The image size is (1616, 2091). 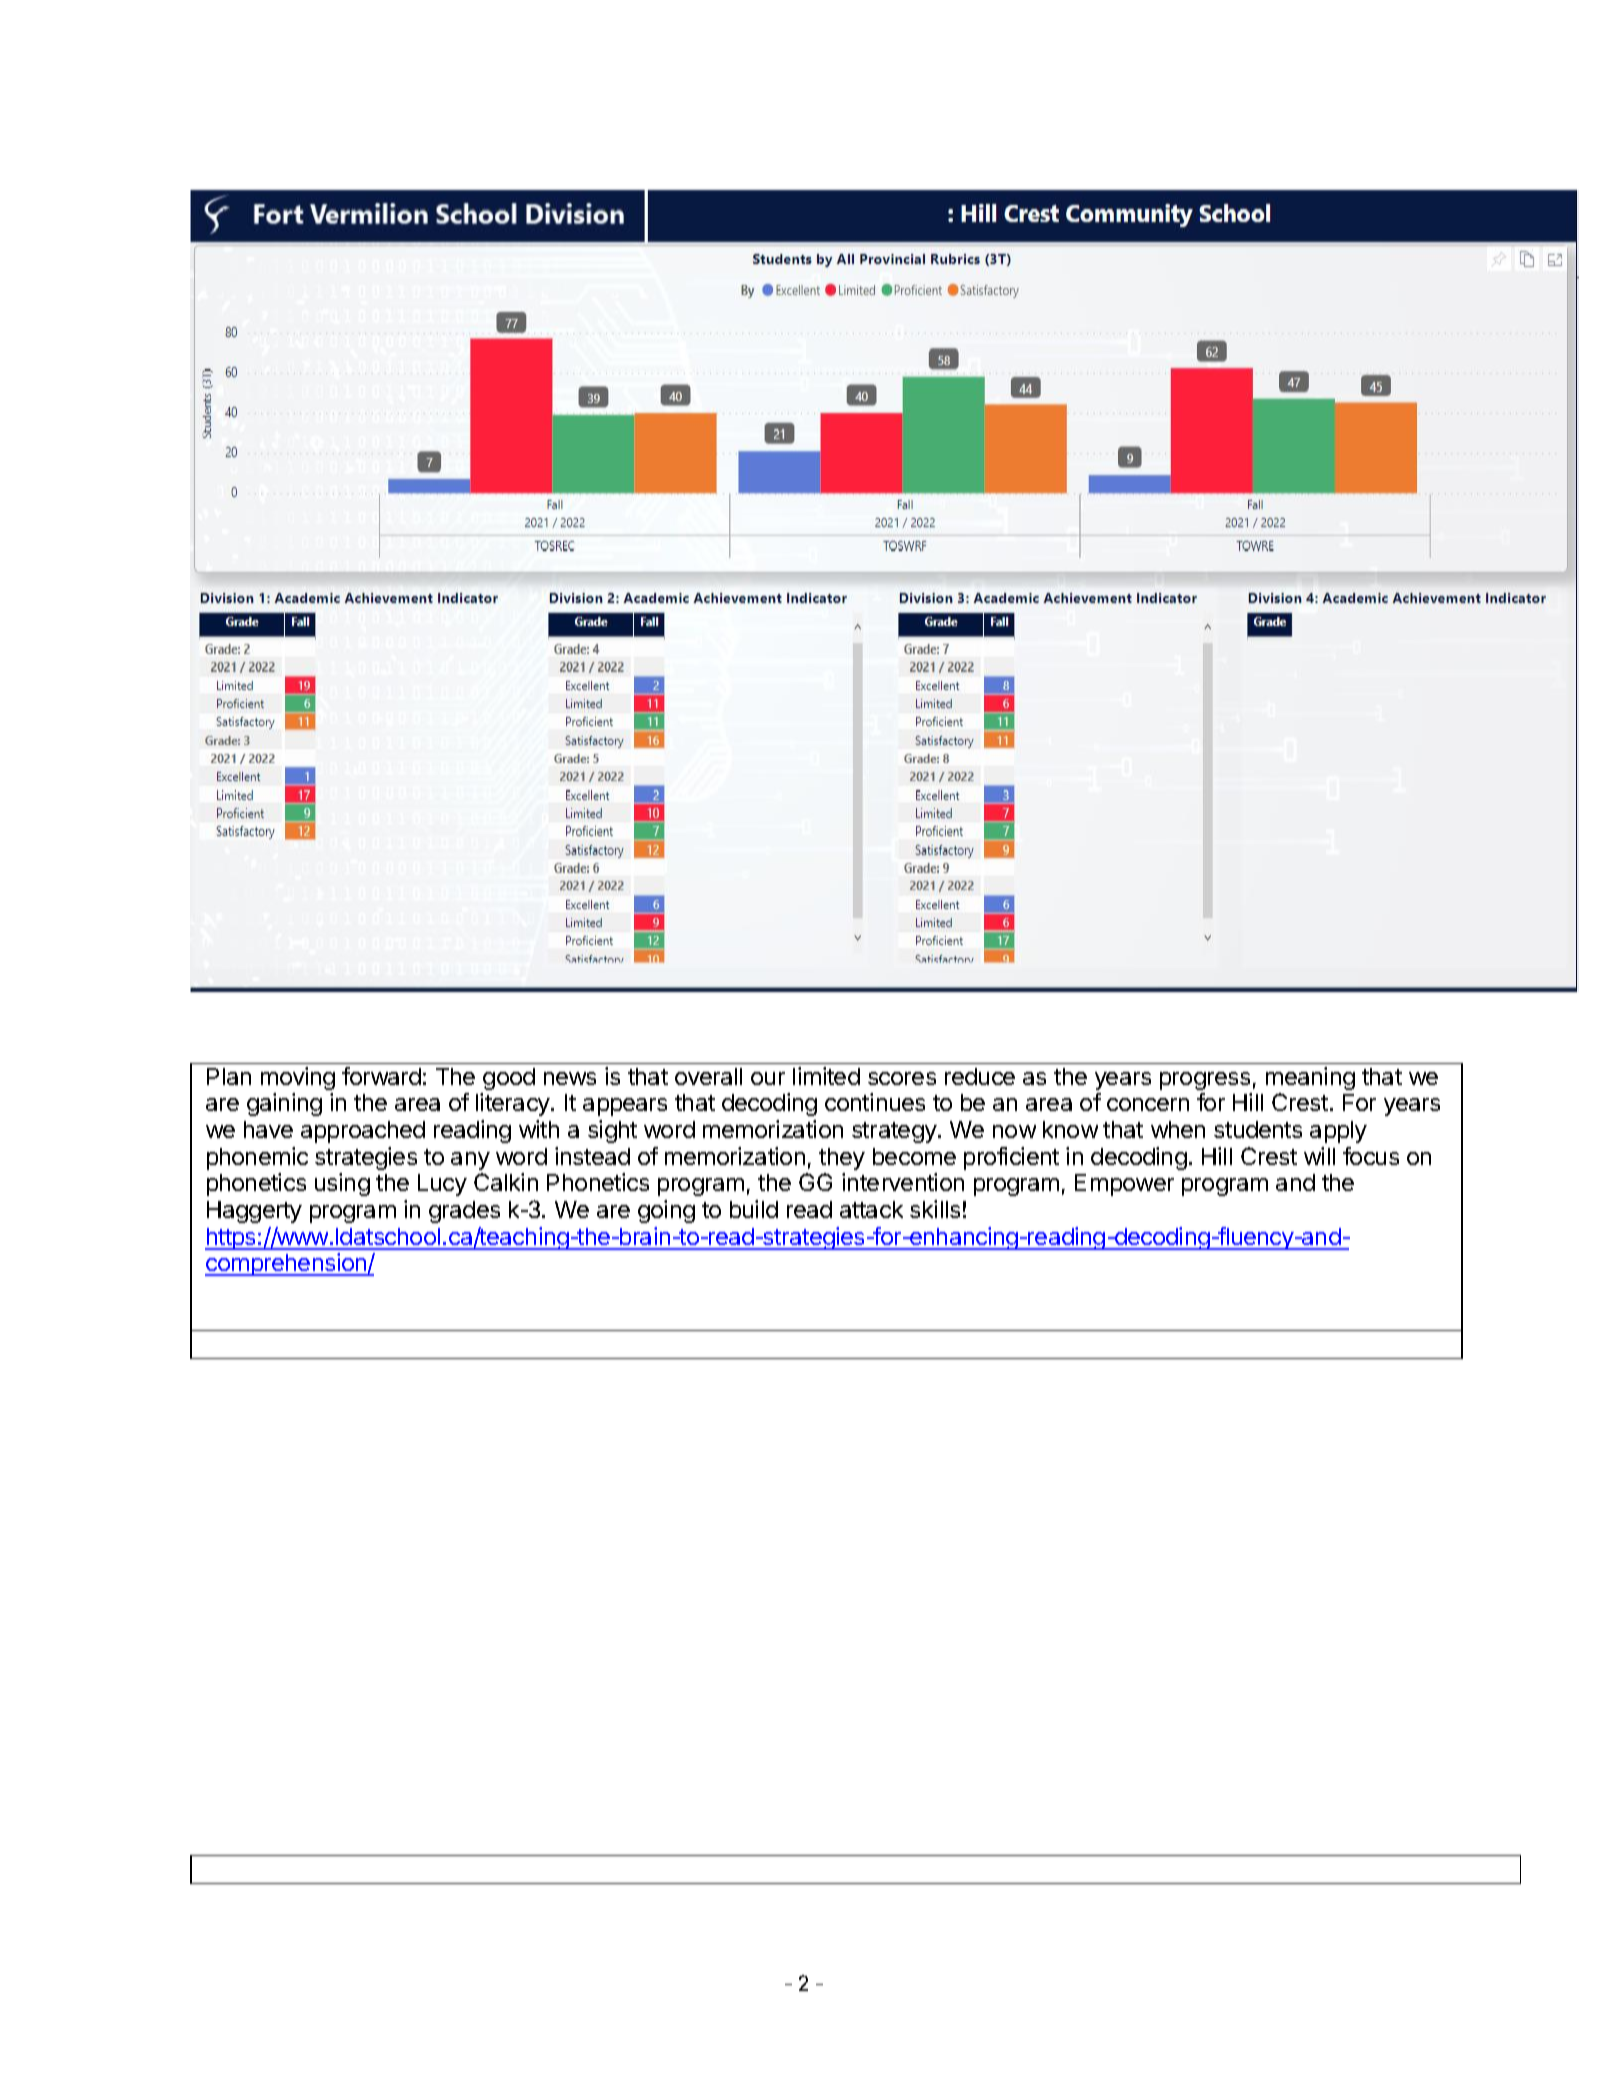 I want to click on skills, so click(x=935, y=1209).
